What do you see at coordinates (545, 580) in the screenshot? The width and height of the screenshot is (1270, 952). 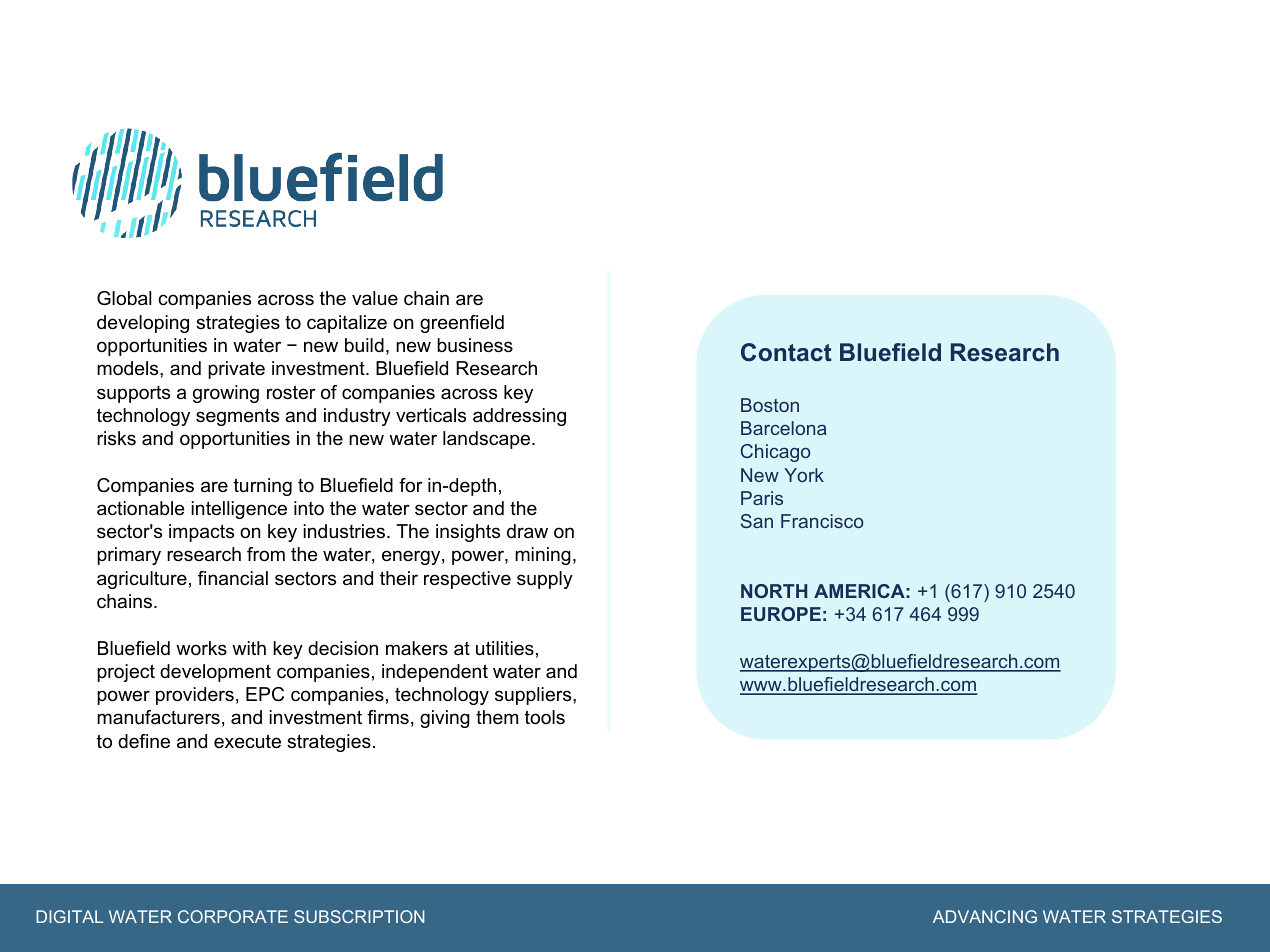 I see `supply` at bounding box center [545, 580].
